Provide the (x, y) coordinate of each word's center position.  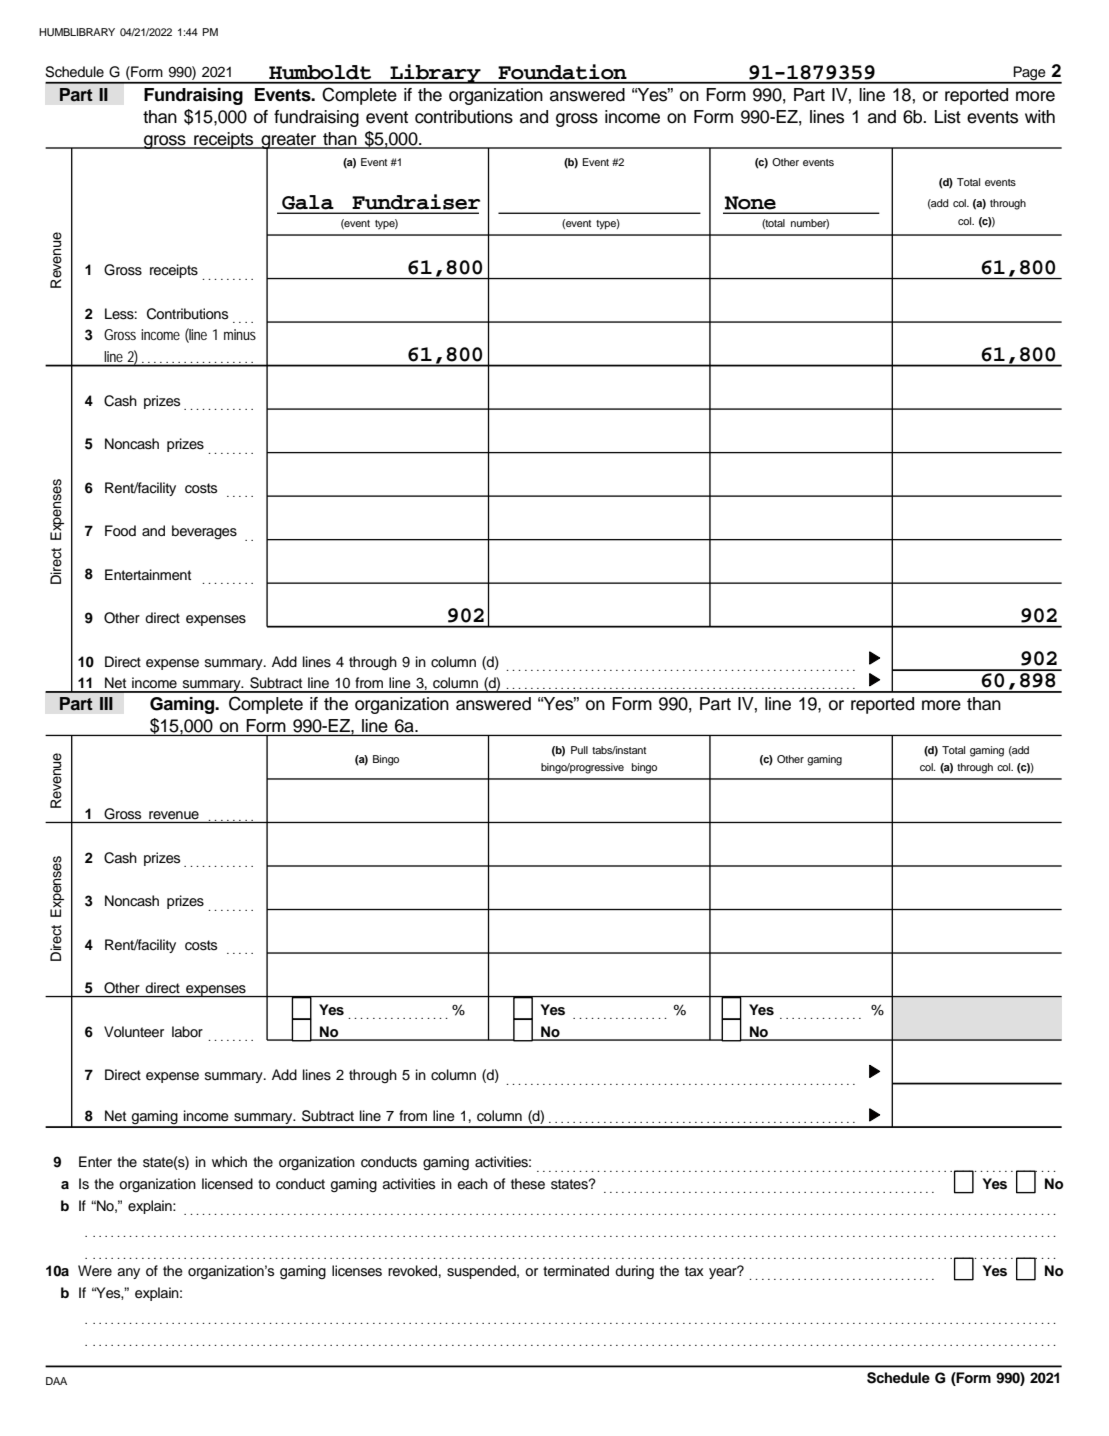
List (948, 117)
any (128, 1273)
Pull (579, 750)
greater (289, 142)
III (106, 703)
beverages (204, 532)
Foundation (562, 72)
